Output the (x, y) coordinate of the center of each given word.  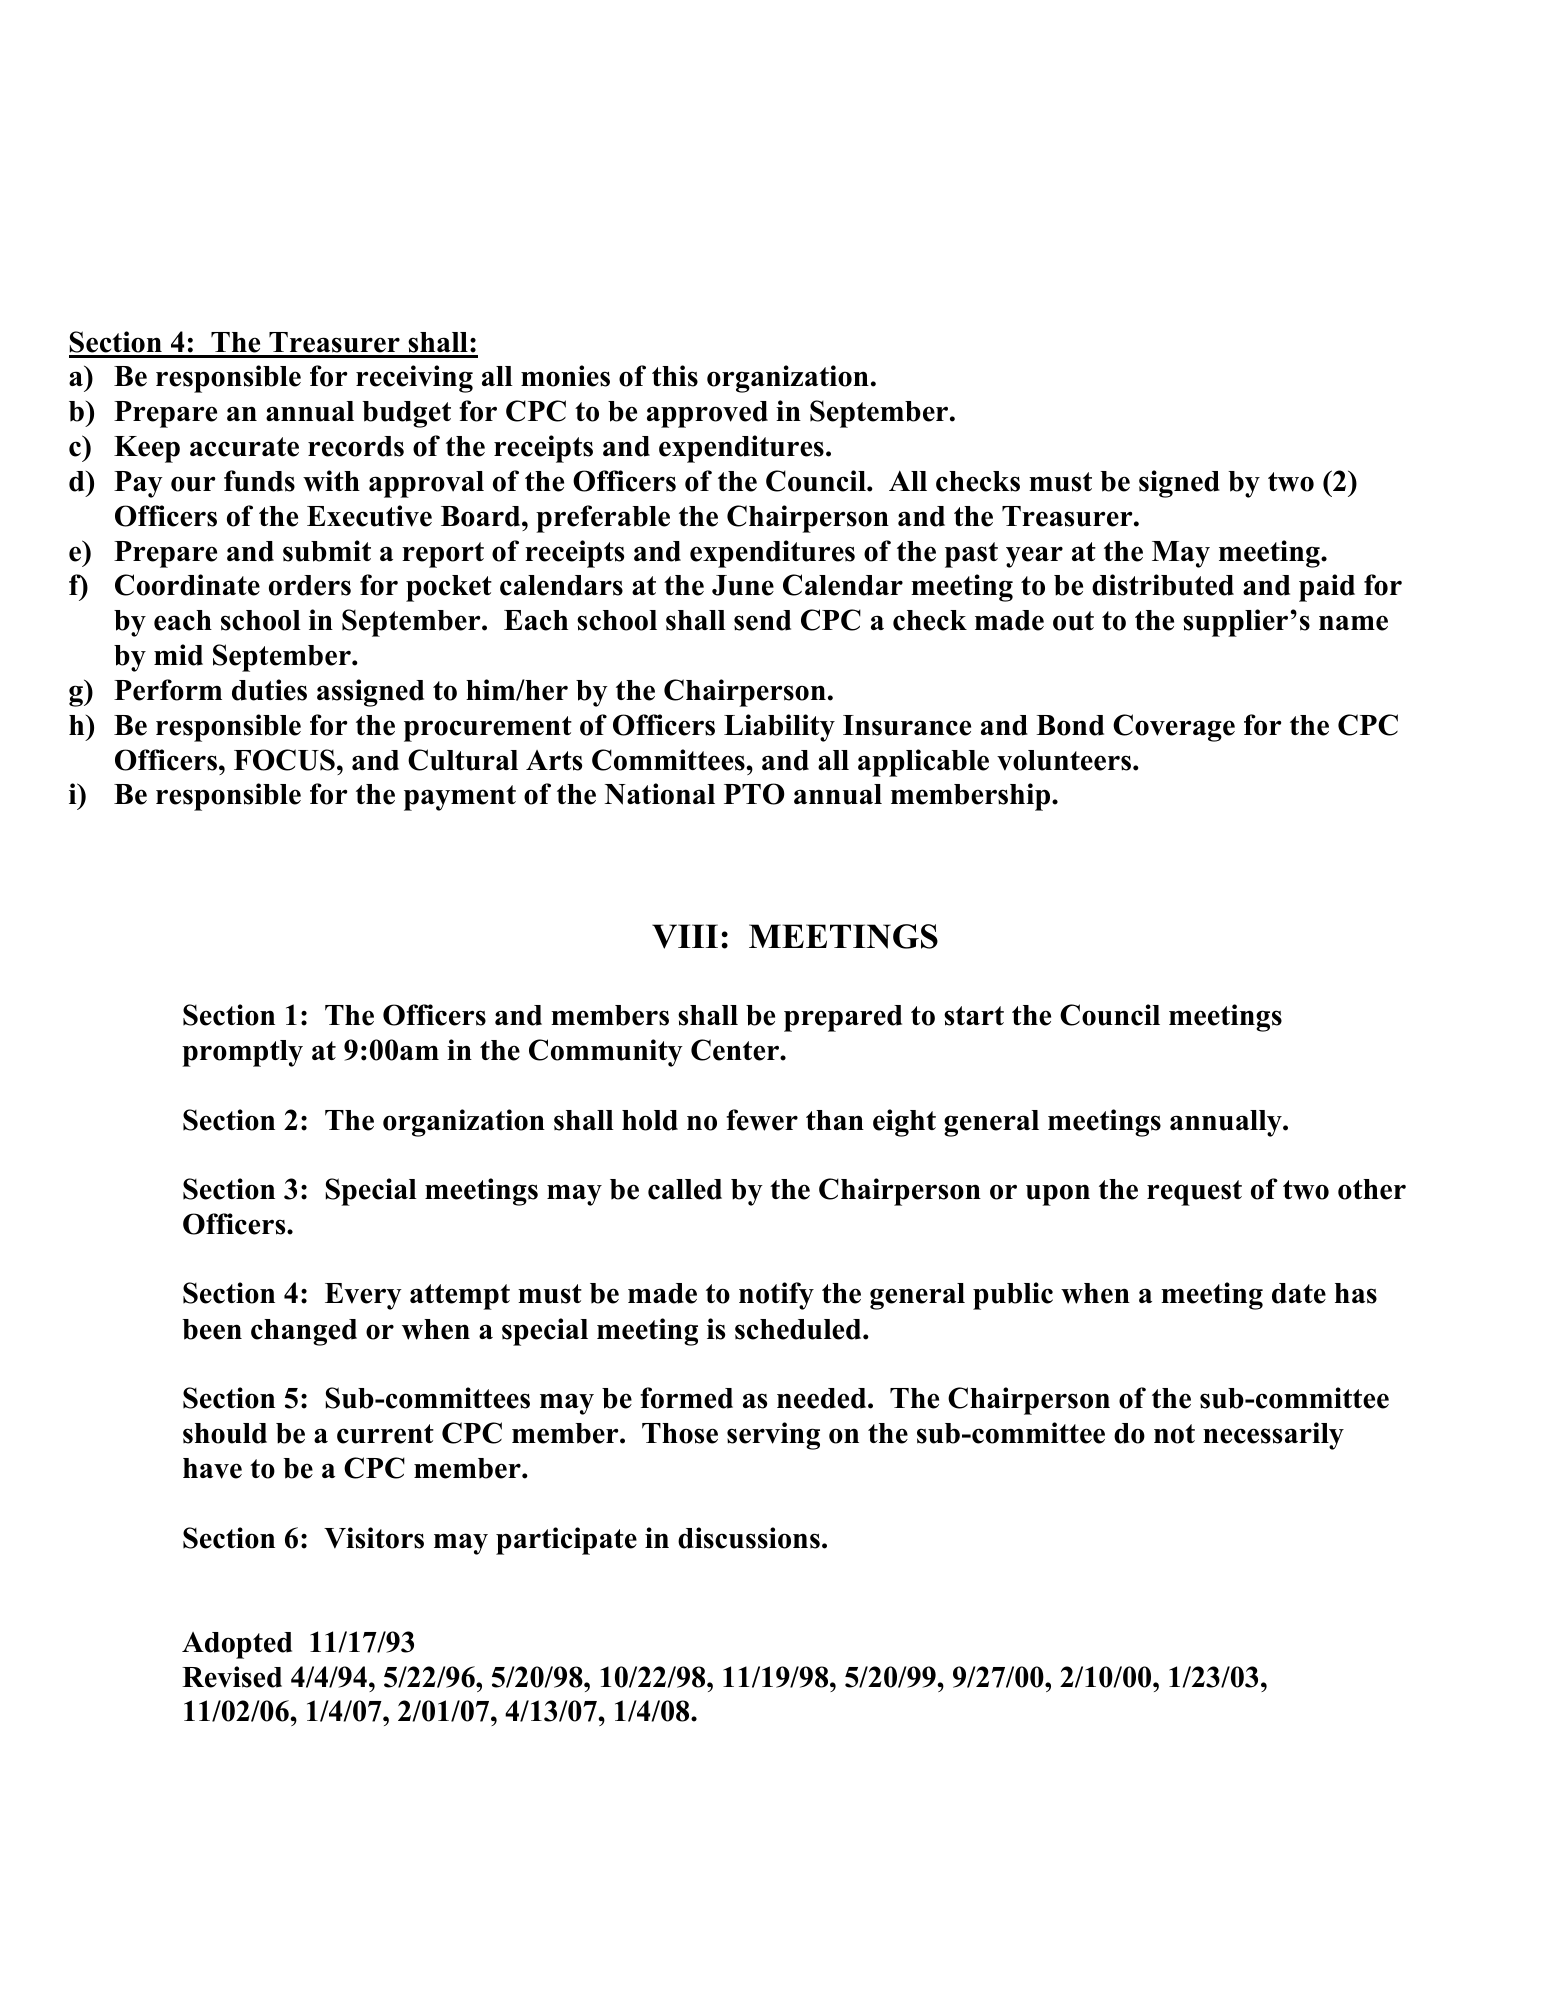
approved (707, 414)
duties (269, 690)
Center (736, 1050)
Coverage (1174, 728)
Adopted (237, 1645)
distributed (1163, 585)
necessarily (1273, 1436)
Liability (779, 728)
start (974, 1016)
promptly (242, 1053)
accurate (244, 447)
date (1299, 1293)
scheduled (799, 1329)
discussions (749, 1538)
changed (304, 1332)
